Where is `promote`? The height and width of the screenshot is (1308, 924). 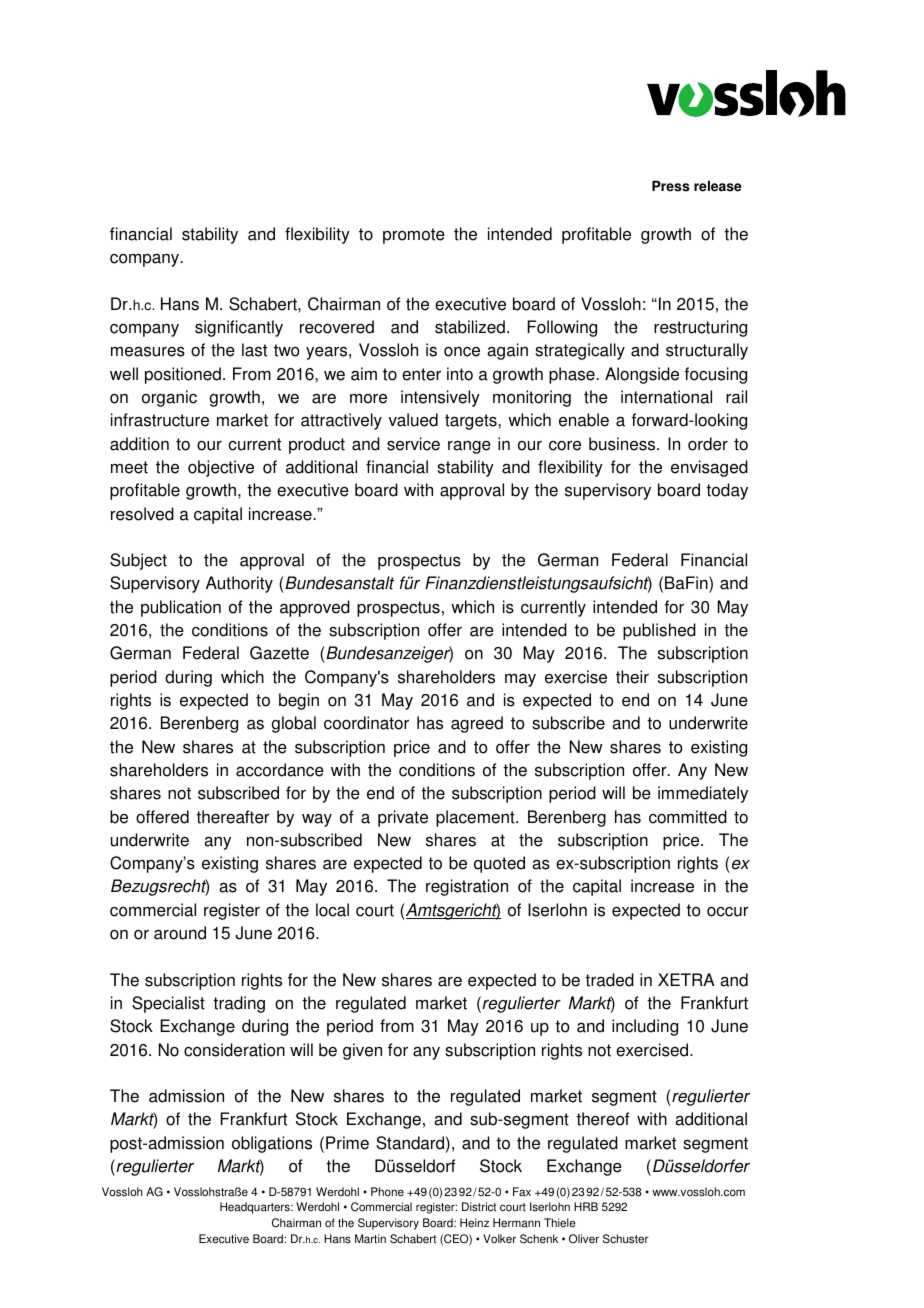
promote is located at coordinates (414, 236).
